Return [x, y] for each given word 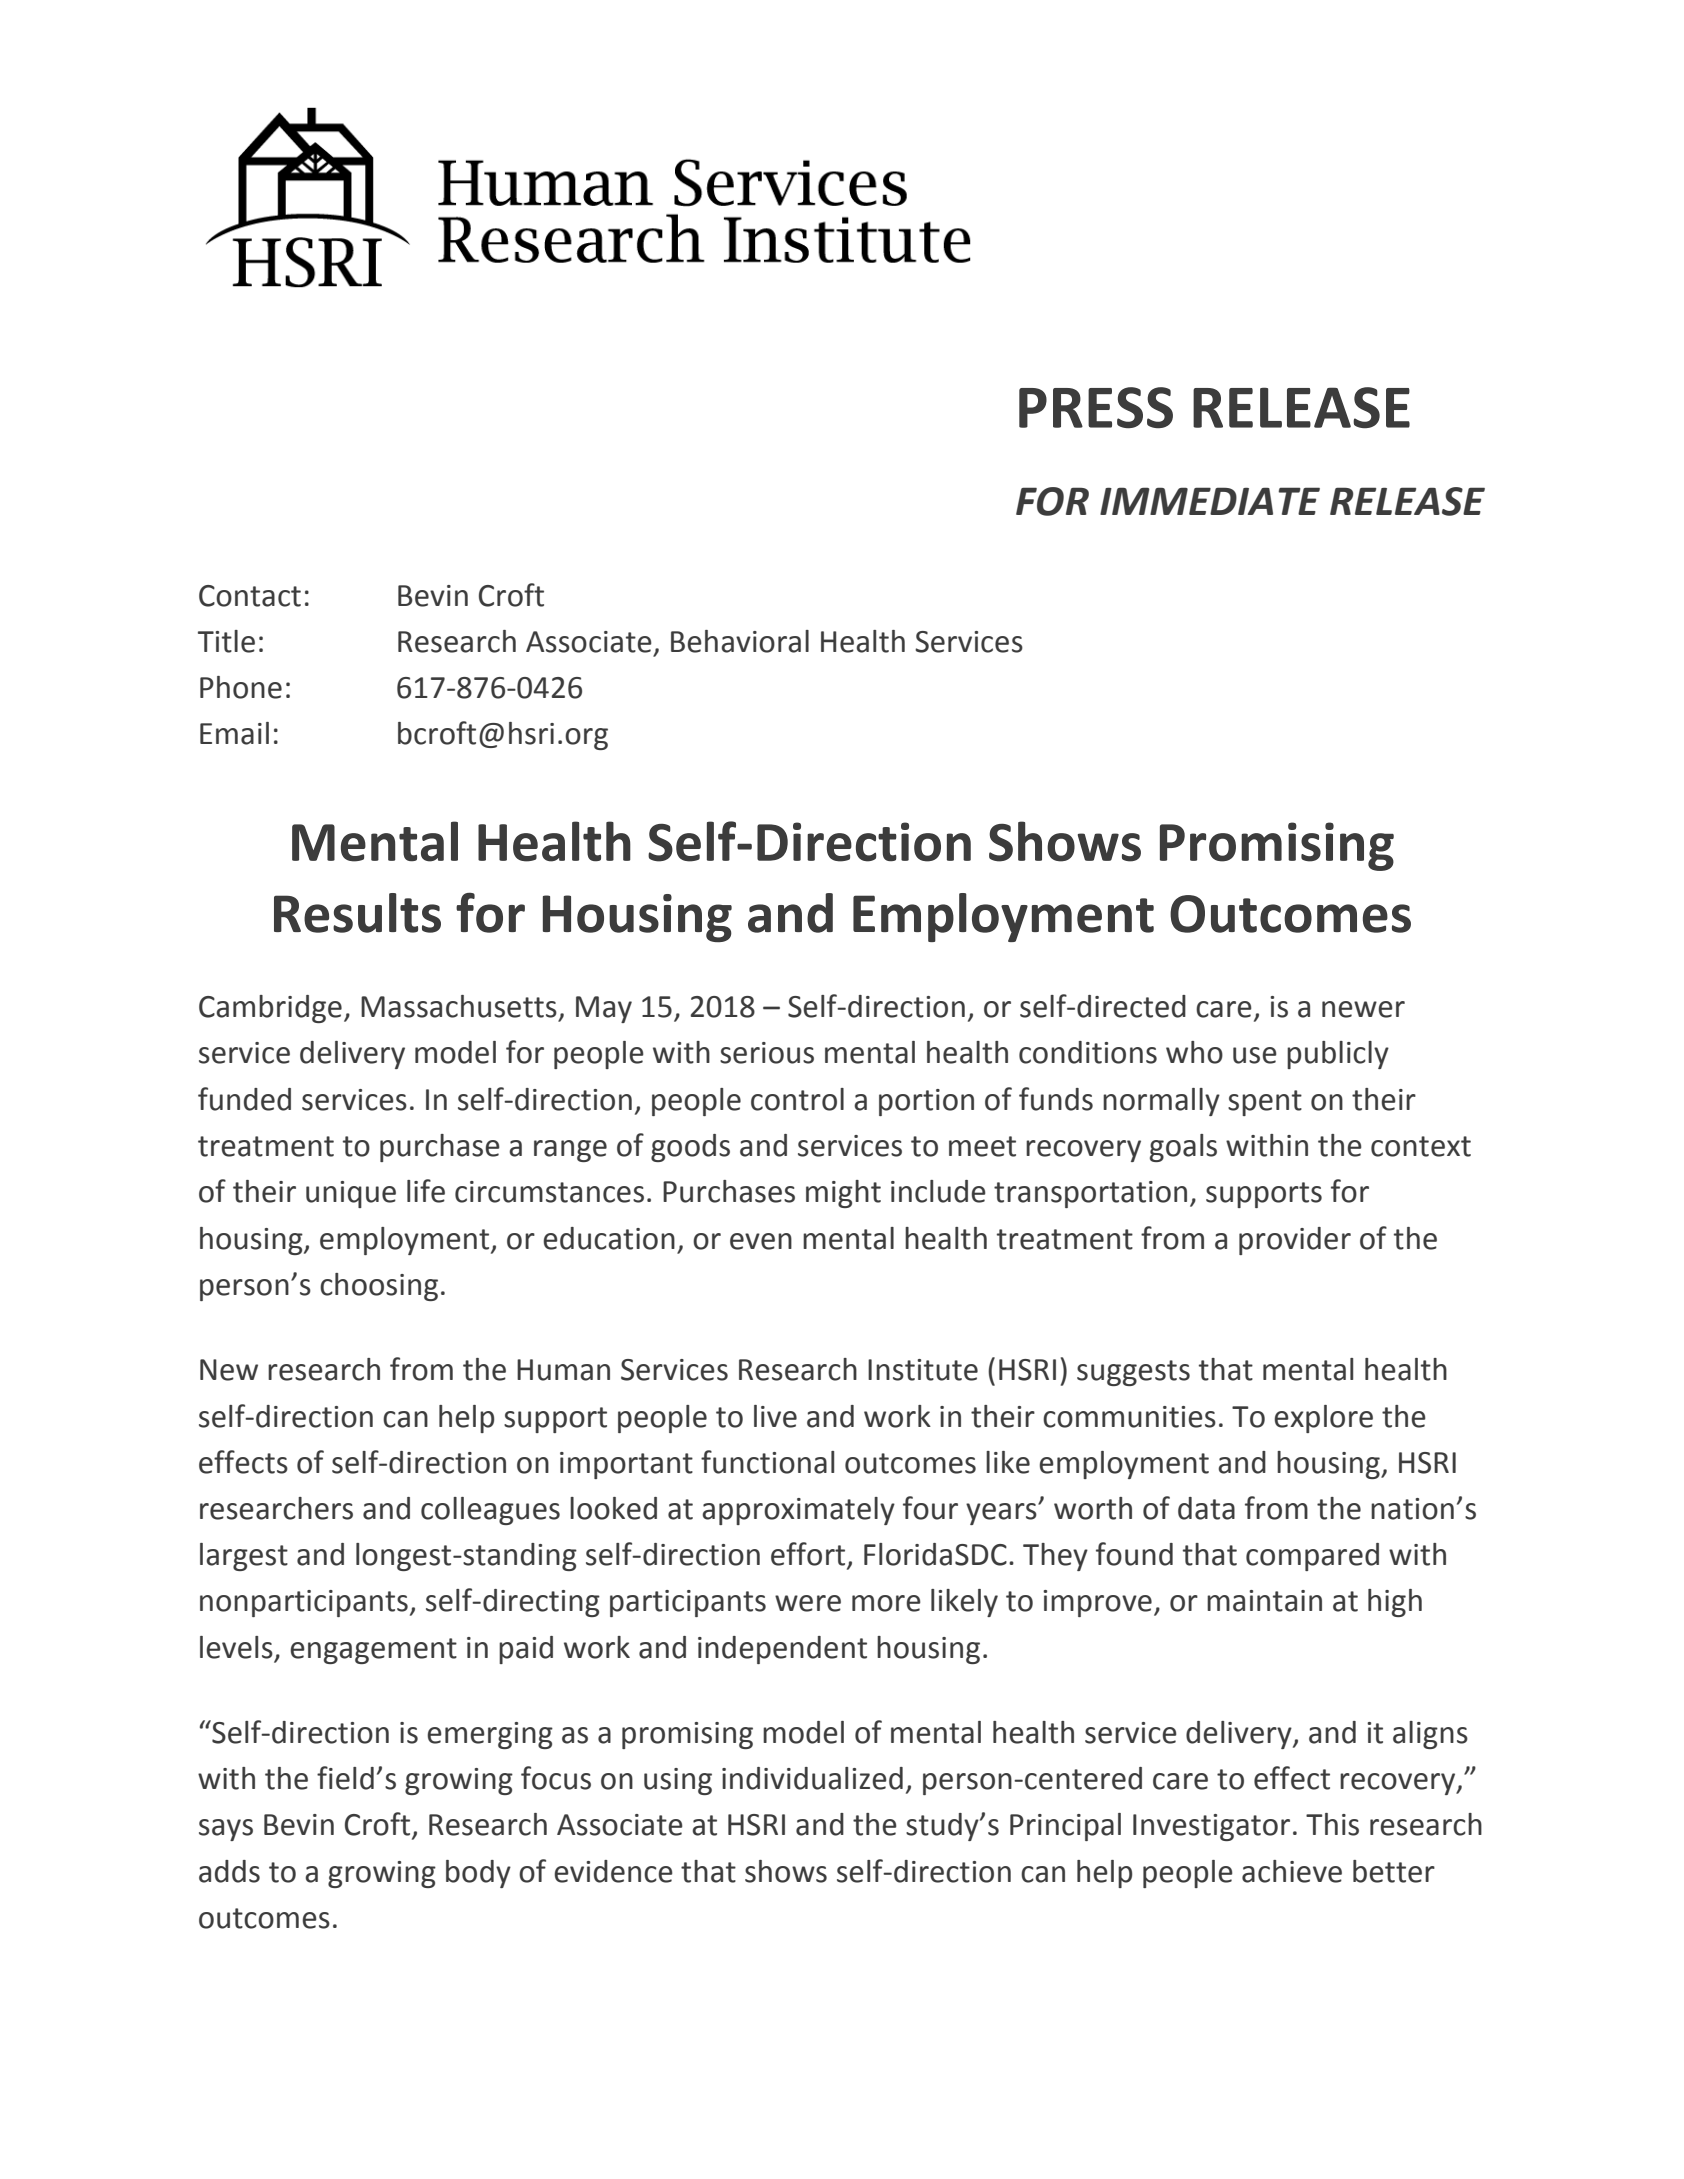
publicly [1338, 1055]
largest [244, 1557]
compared [1312, 1557]
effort [809, 1555]
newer [1363, 1009]
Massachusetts [459, 1006]
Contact [250, 596]
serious [767, 1053]
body [478, 1874]
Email [234, 733]
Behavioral [740, 641]
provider [1295, 1241]
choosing [379, 1287]
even [761, 1241]
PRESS [1096, 408]
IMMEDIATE [1210, 501]
